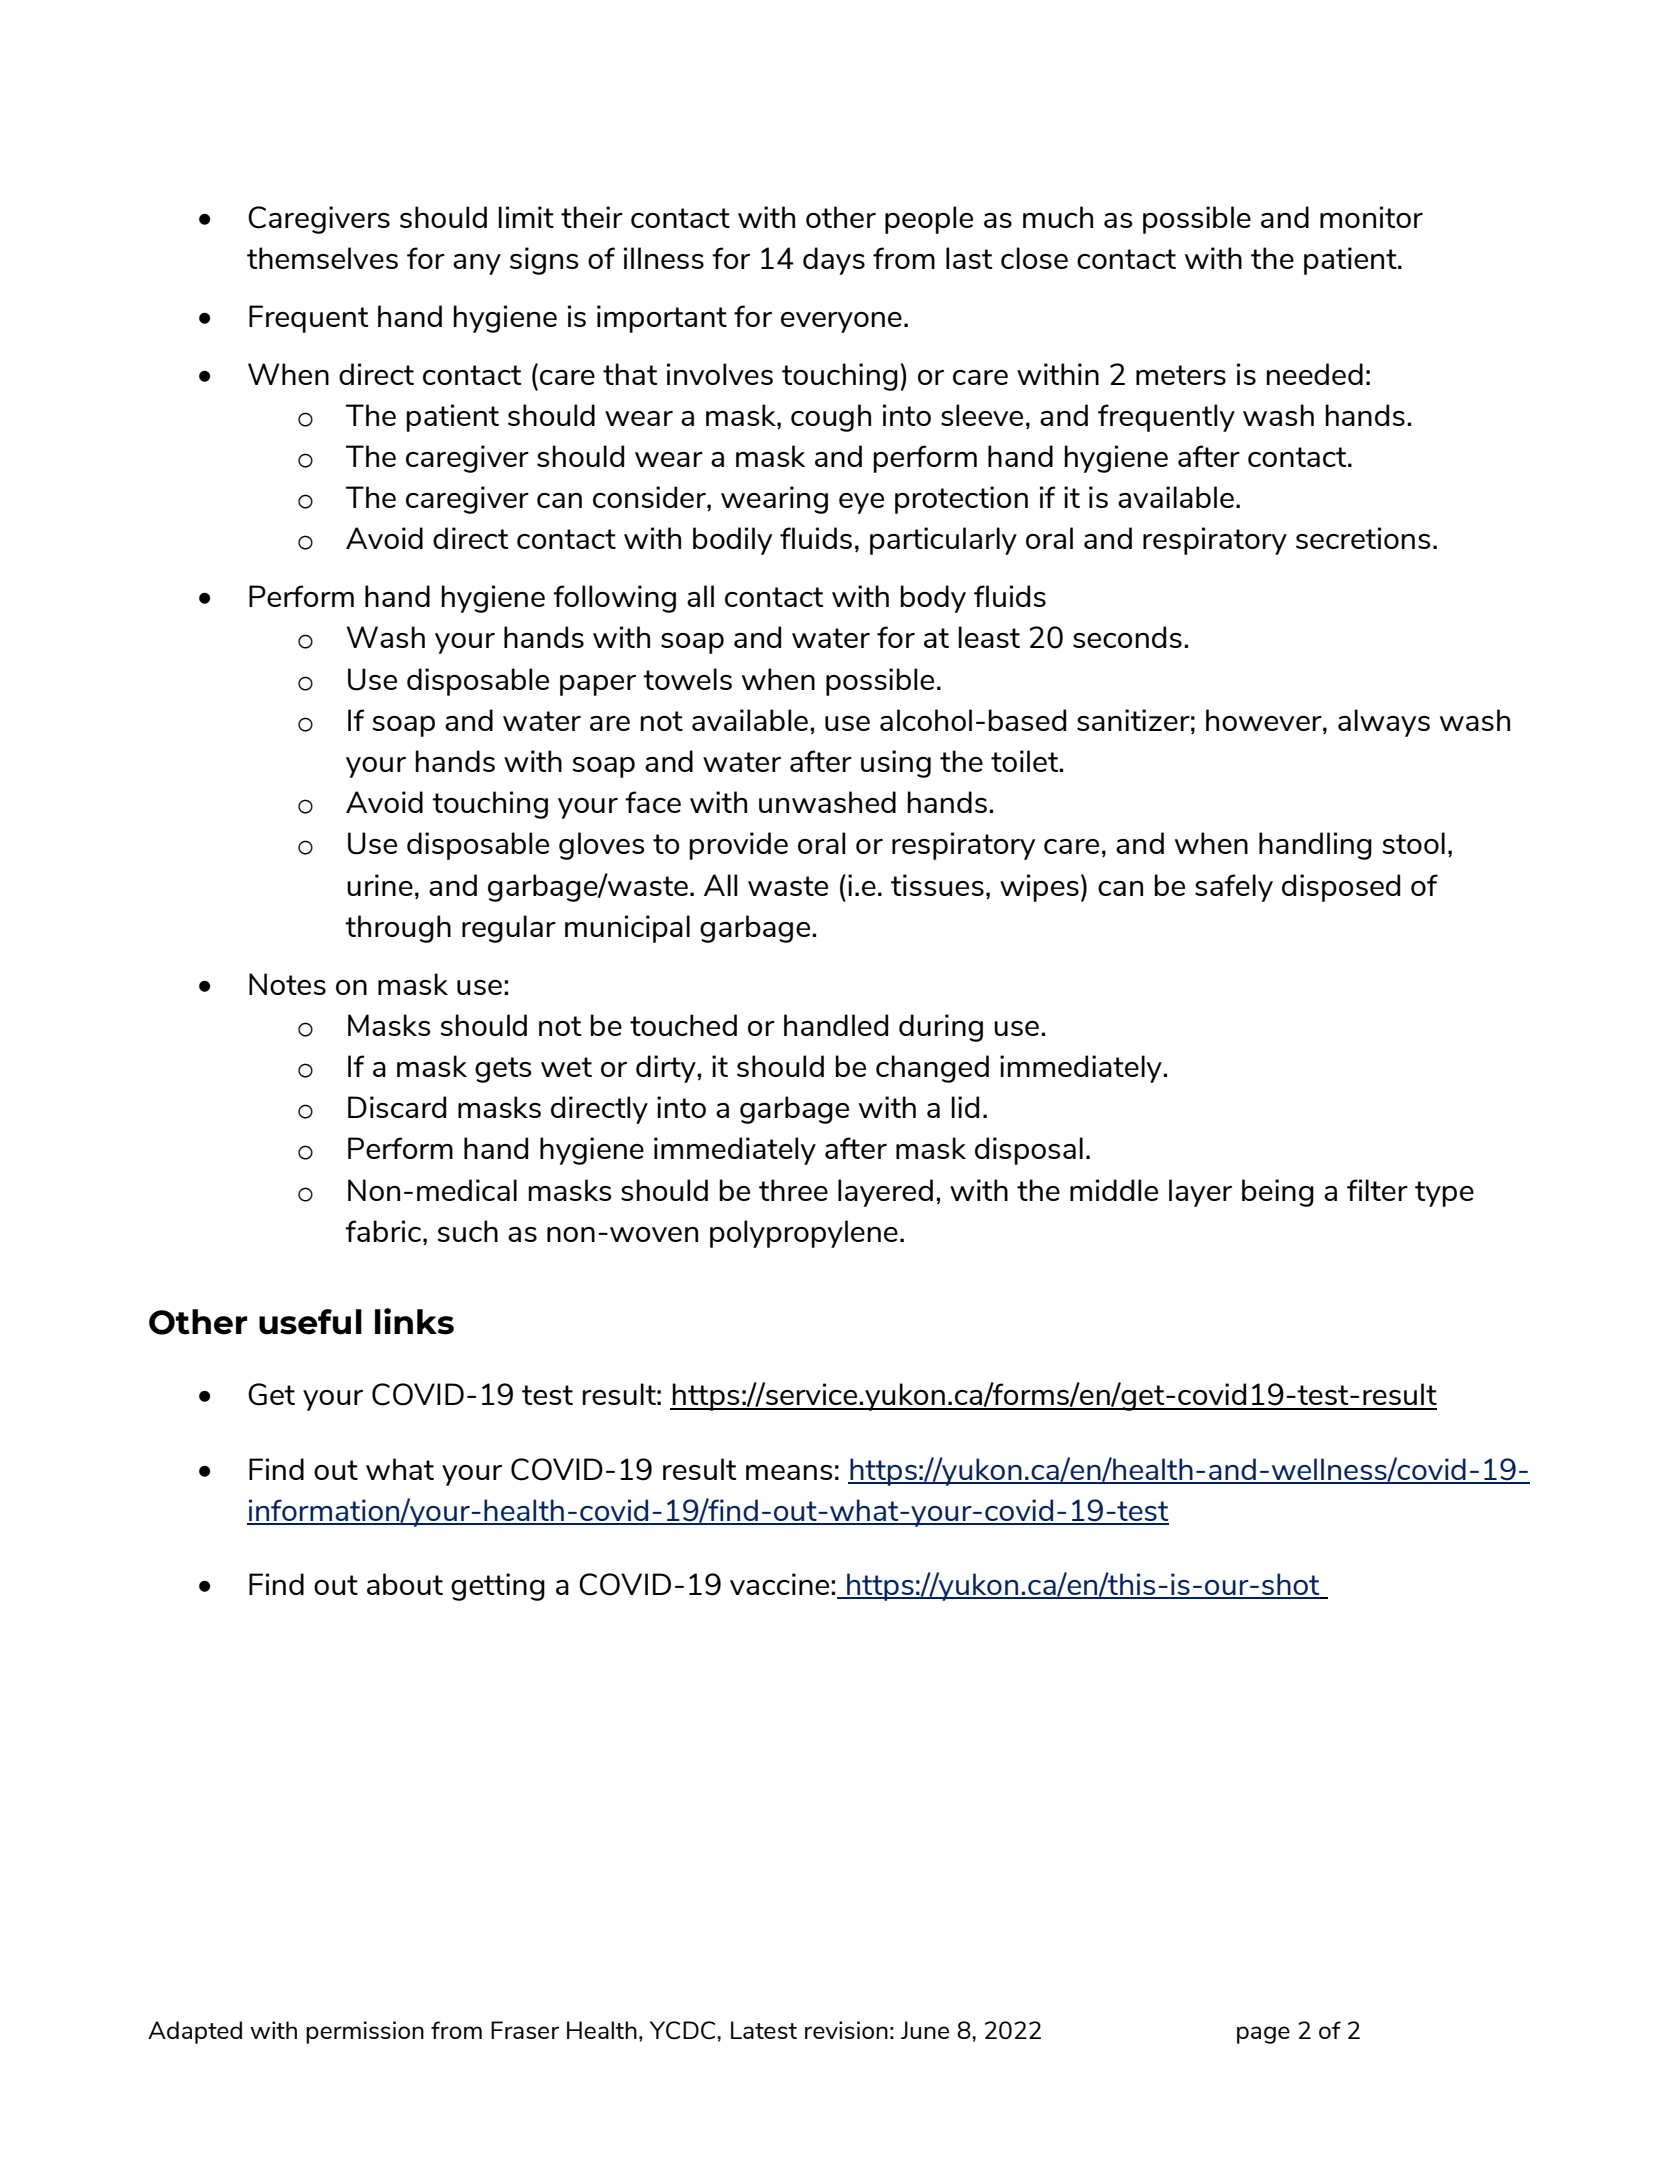  What do you see at coordinates (365, 2032) in the screenshot?
I see `permission` at bounding box center [365, 2032].
